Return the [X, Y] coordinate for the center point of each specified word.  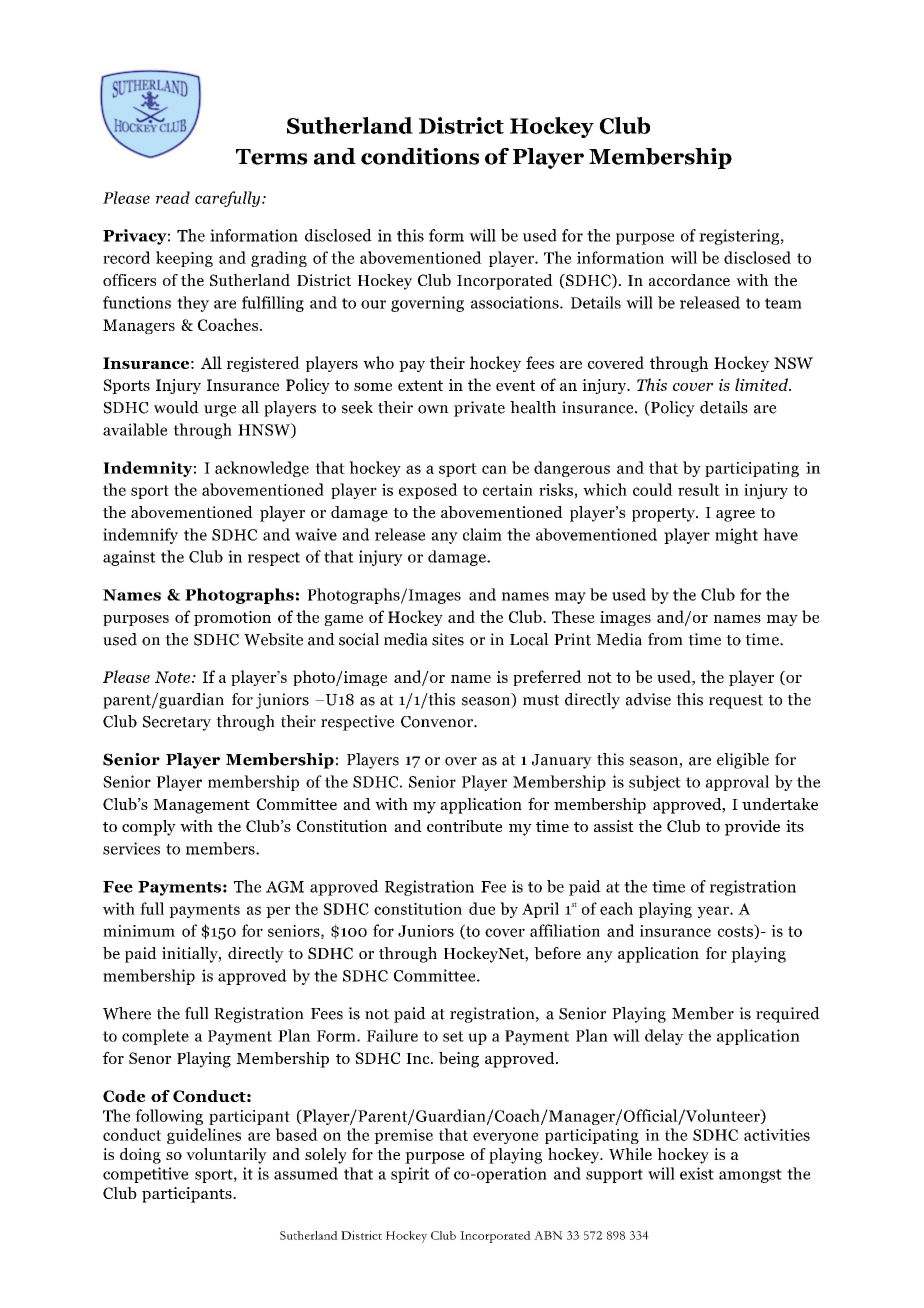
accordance [689, 280]
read [173, 197]
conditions [420, 156]
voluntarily [226, 1156]
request [736, 702]
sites [448, 639]
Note [172, 677]
